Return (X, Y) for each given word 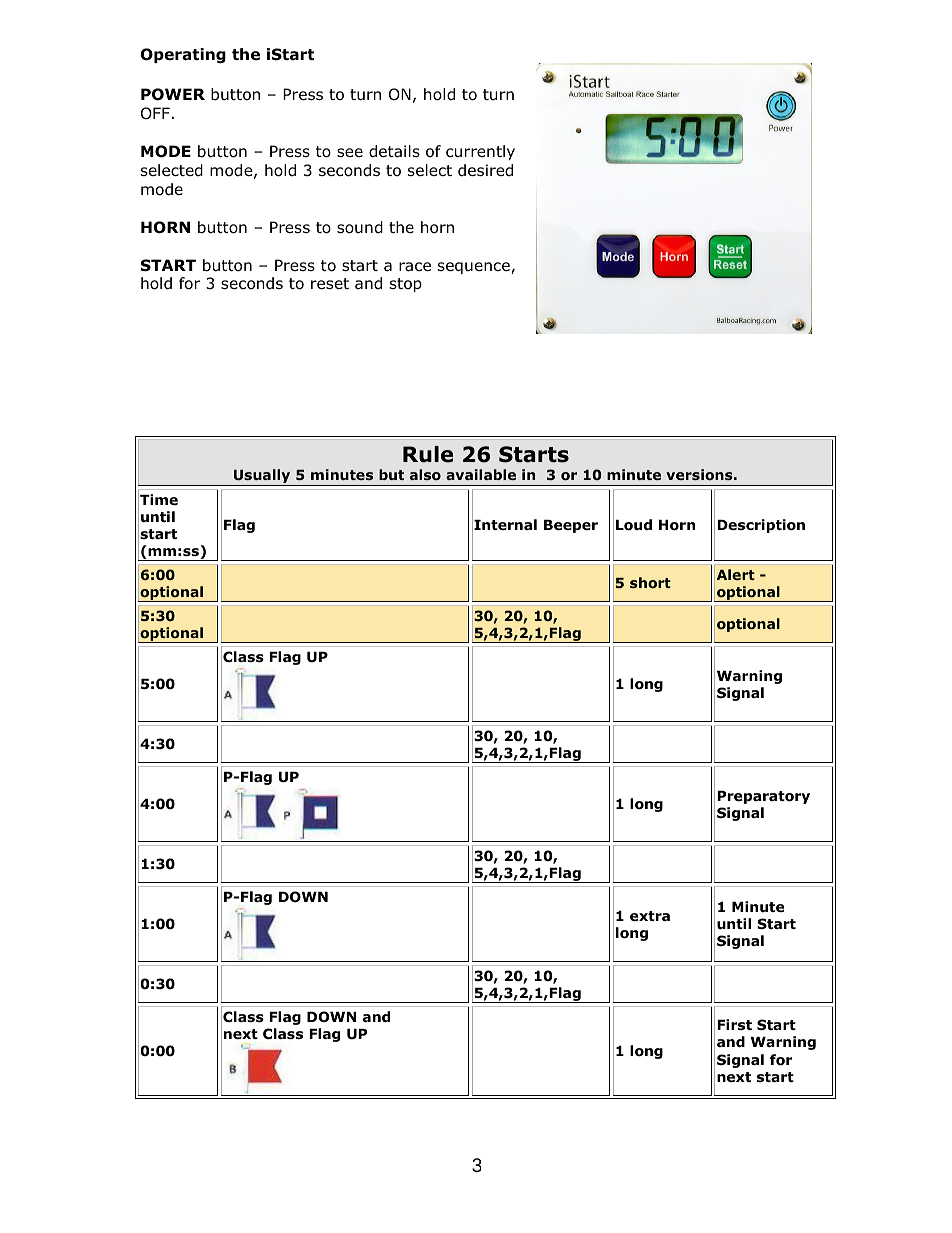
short (650, 582)
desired (485, 170)
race (415, 267)
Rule (428, 454)
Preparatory (763, 797)
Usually (262, 477)
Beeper (571, 526)
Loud (634, 525)
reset (330, 283)
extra (650, 916)
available (481, 474)
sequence (475, 268)
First (734, 1024)
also (425, 475)
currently (480, 152)
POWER (173, 94)
